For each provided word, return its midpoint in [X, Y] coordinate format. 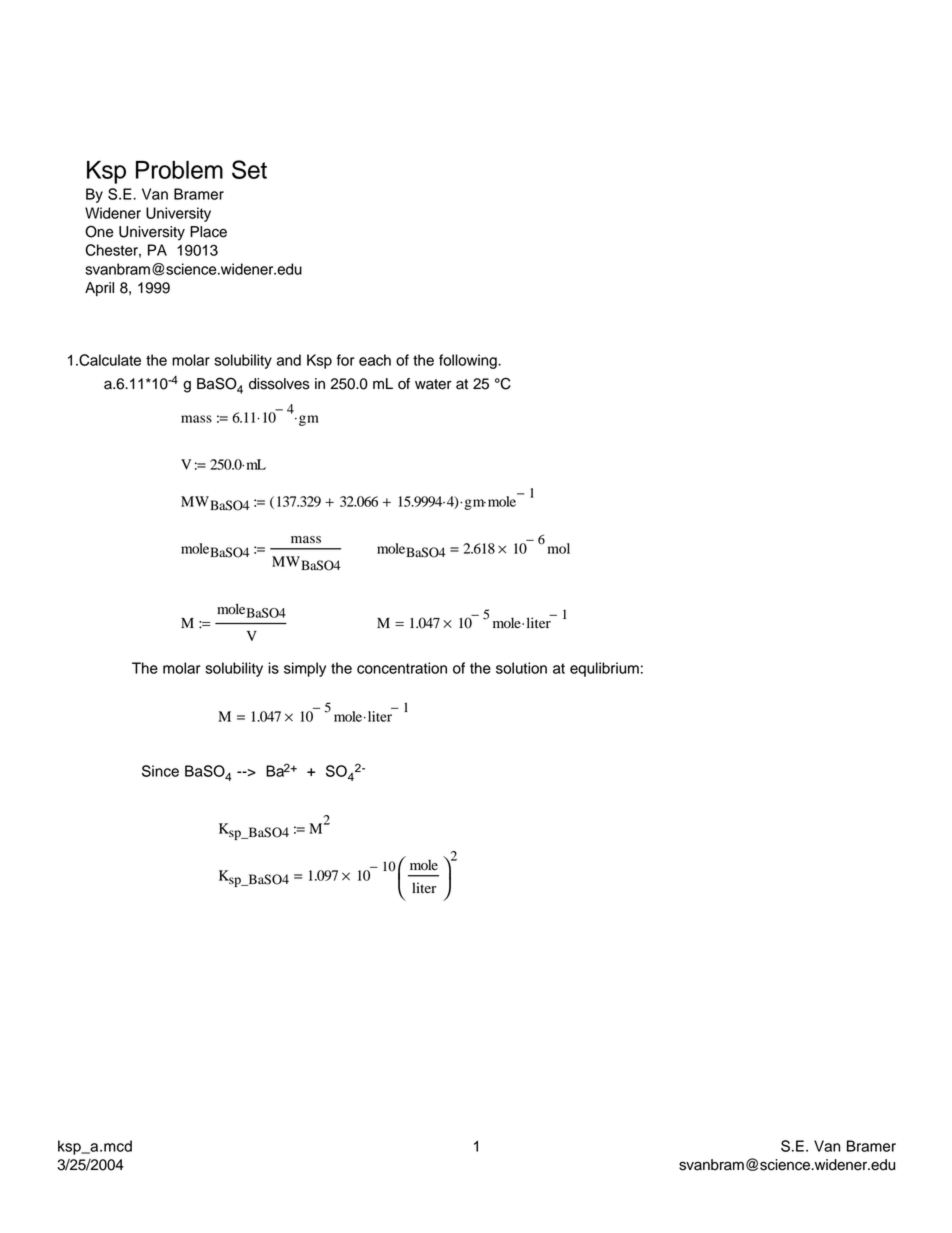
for [346, 360]
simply [305, 669]
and [289, 360]
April [99, 289]
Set [249, 169]
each [375, 360]
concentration [402, 668]
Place [208, 232]
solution [521, 668]
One [99, 231]
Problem [179, 170]
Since [160, 771]
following [469, 361]
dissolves [279, 384]
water [433, 384]
